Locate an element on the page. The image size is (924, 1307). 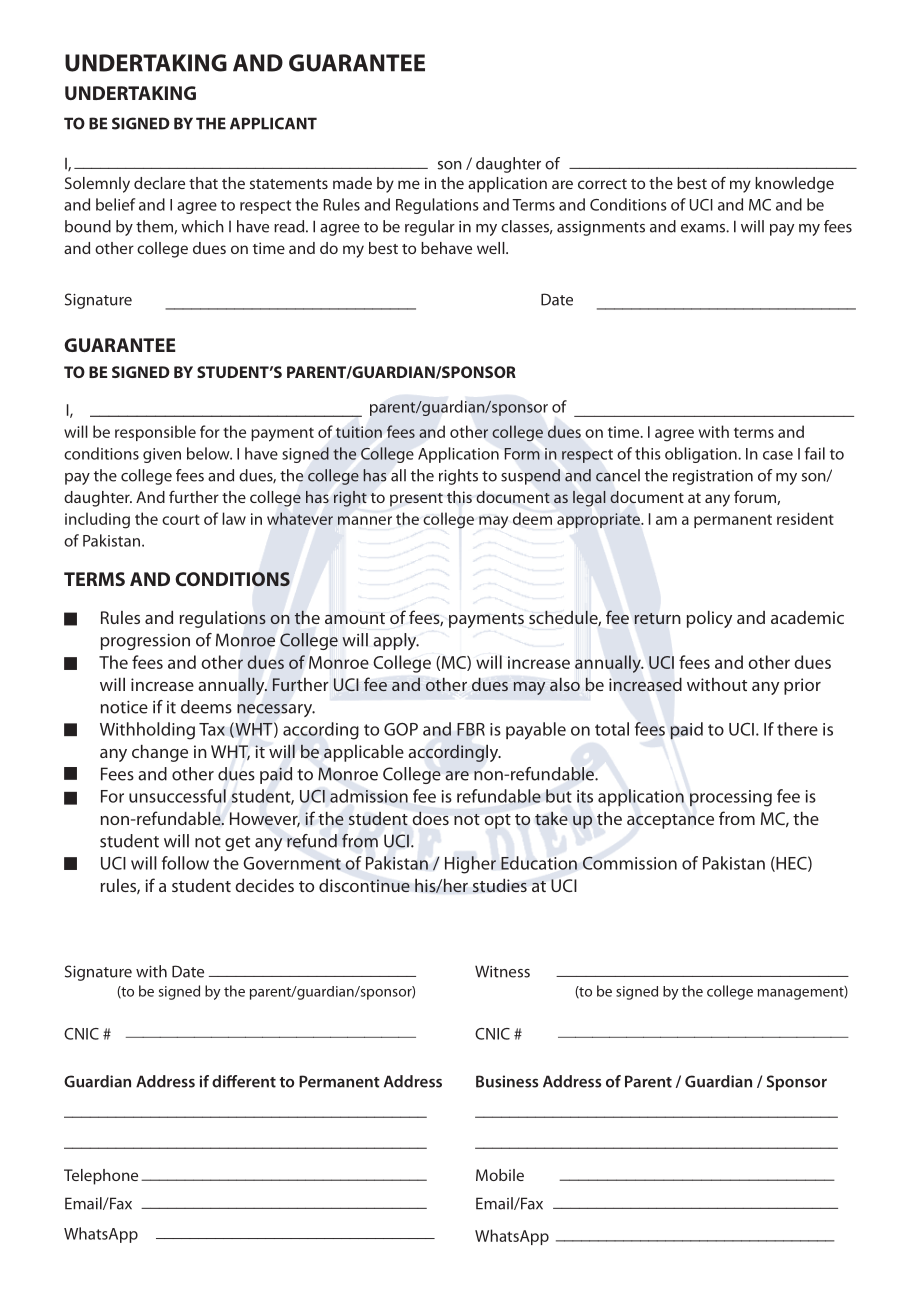
knowledge is located at coordinates (794, 185).
